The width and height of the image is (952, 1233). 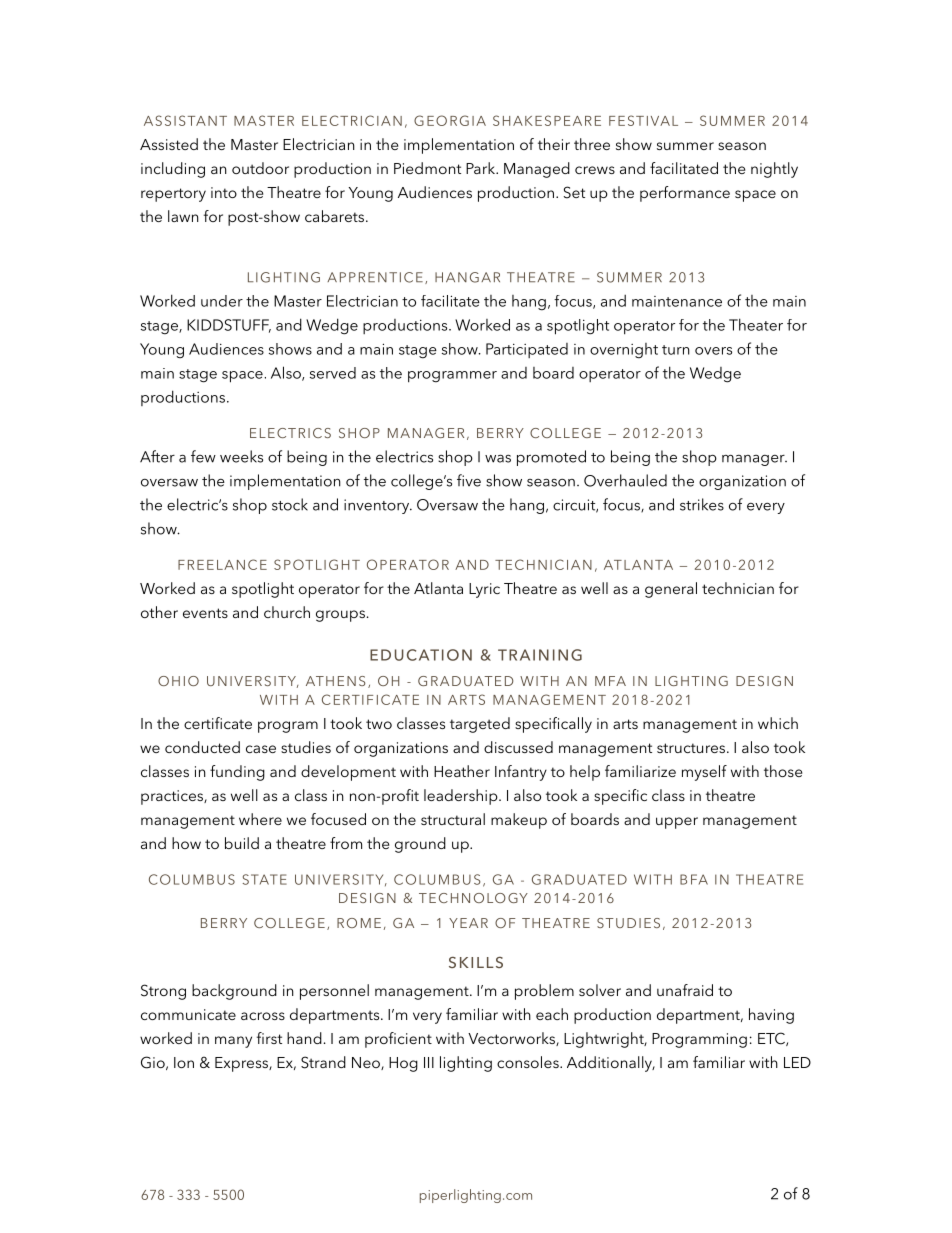 What do you see at coordinates (453, 819) in the image?
I see `structural` at bounding box center [453, 819].
